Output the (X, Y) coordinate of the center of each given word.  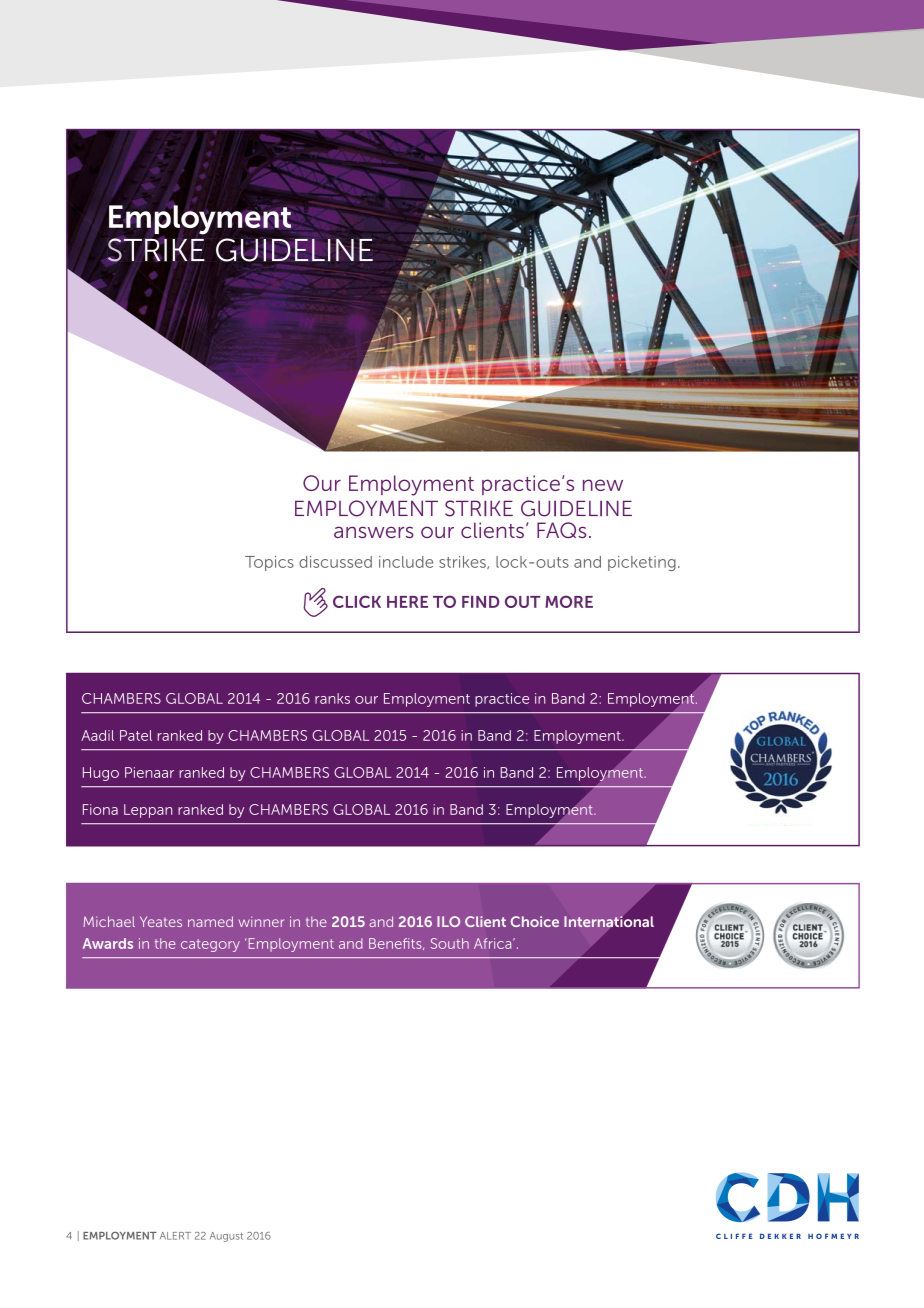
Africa (494, 943)
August (226, 1237)
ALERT (175, 1236)
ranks (332, 698)
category (210, 945)
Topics (269, 563)
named (210, 921)
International (609, 921)
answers (374, 532)
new (603, 485)
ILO (448, 921)
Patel (136, 735)
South (450, 943)
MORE (569, 601)
